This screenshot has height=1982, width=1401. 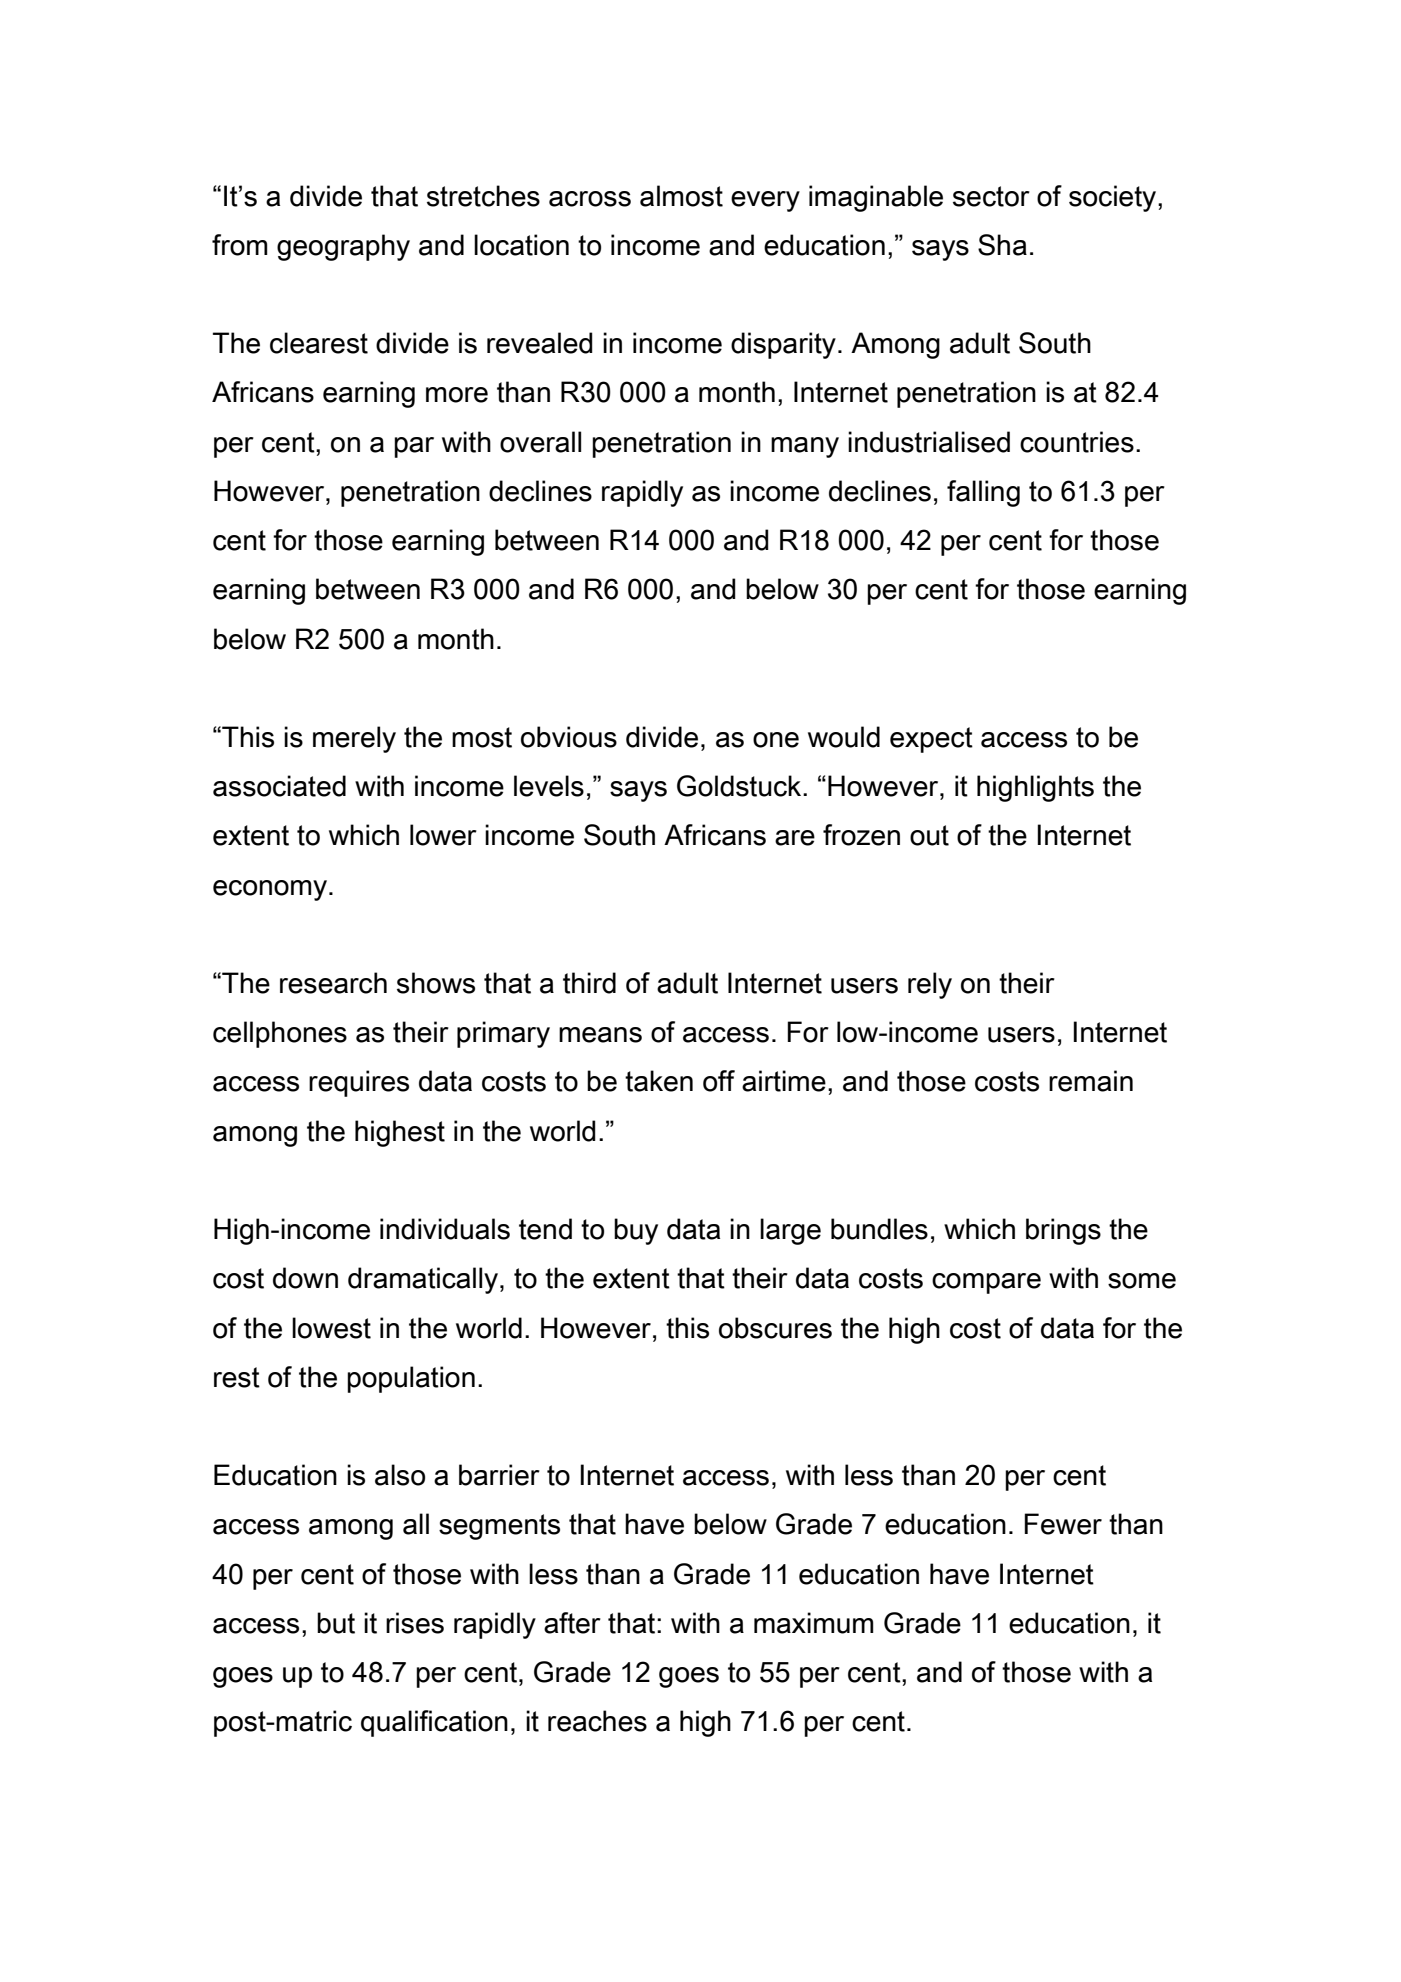 What do you see at coordinates (765, 201) in the screenshot?
I see `every` at bounding box center [765, 201].
